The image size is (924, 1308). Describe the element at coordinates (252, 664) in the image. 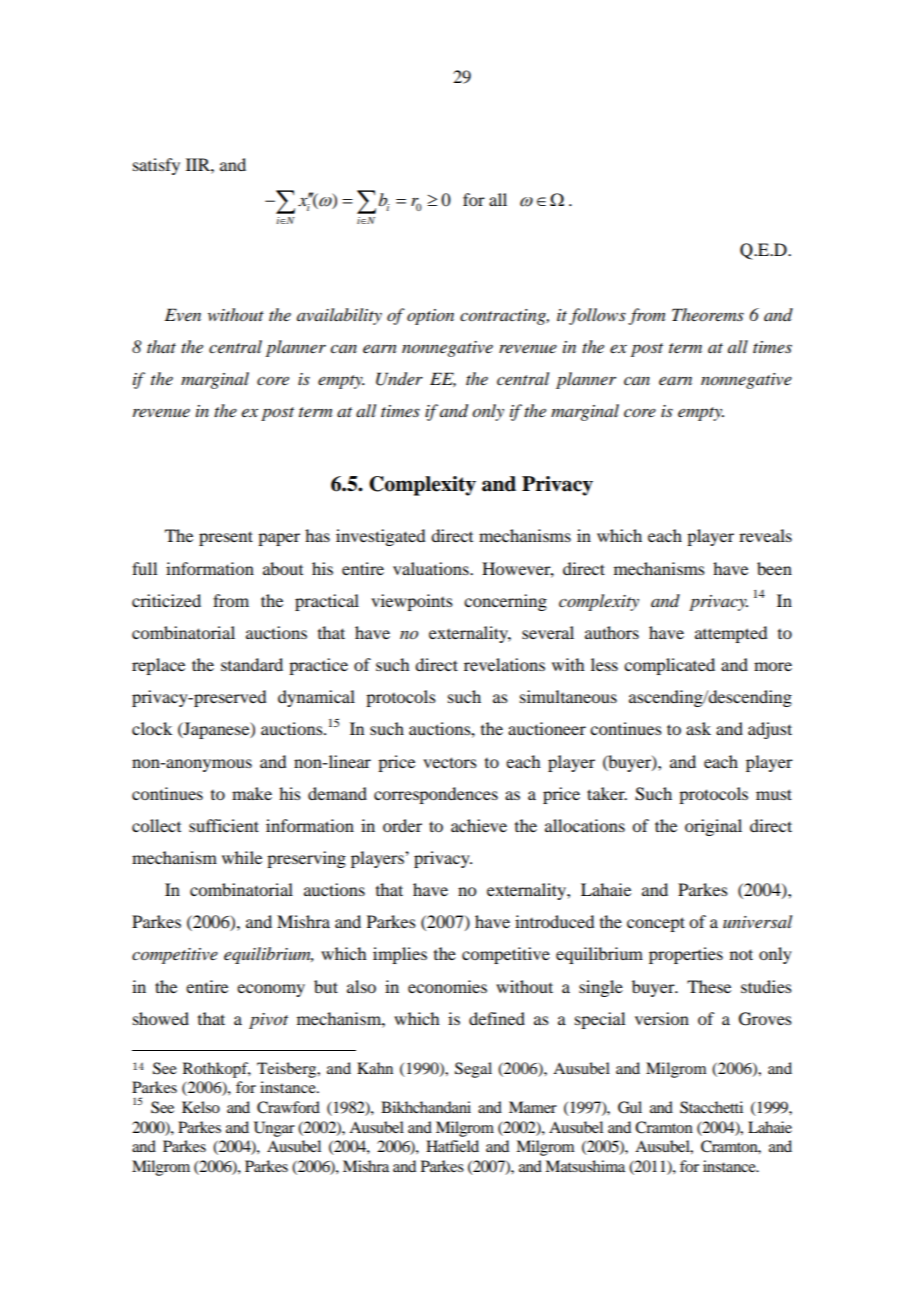

I see `standard` at that location.
